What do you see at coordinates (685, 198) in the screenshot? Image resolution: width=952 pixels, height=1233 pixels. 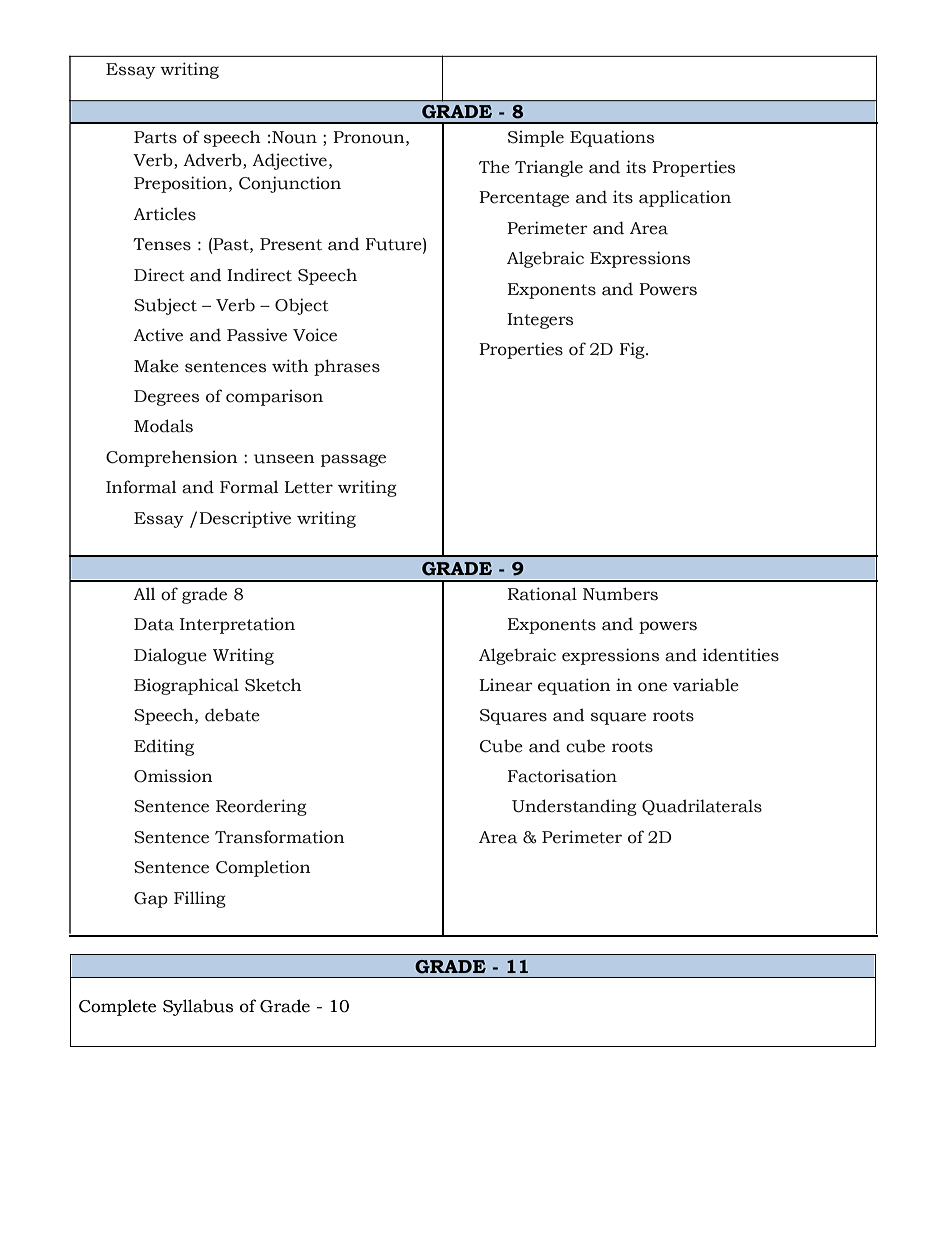 I see `application` at bounding box center [685, 198].
